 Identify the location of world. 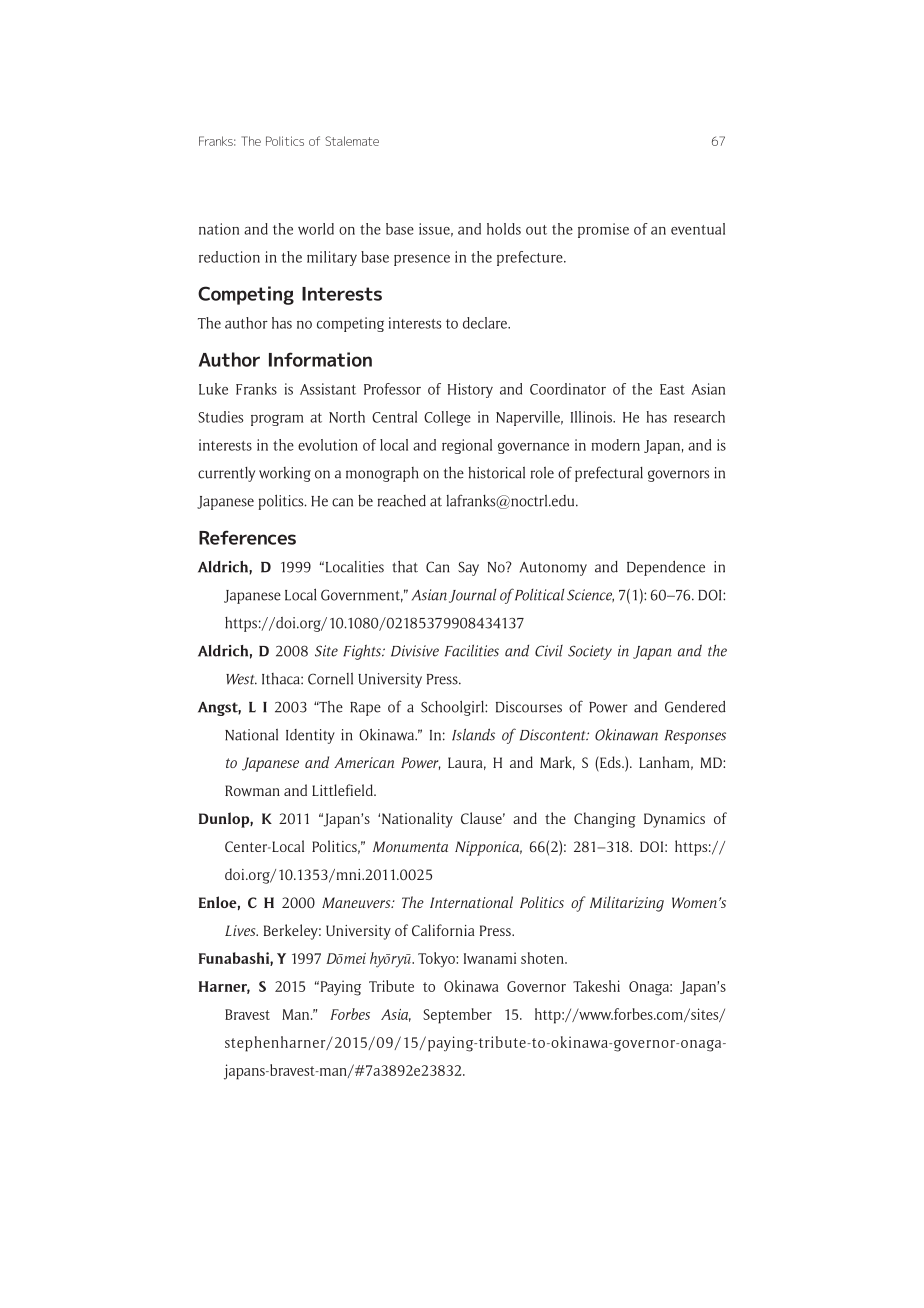
(316, 229).
